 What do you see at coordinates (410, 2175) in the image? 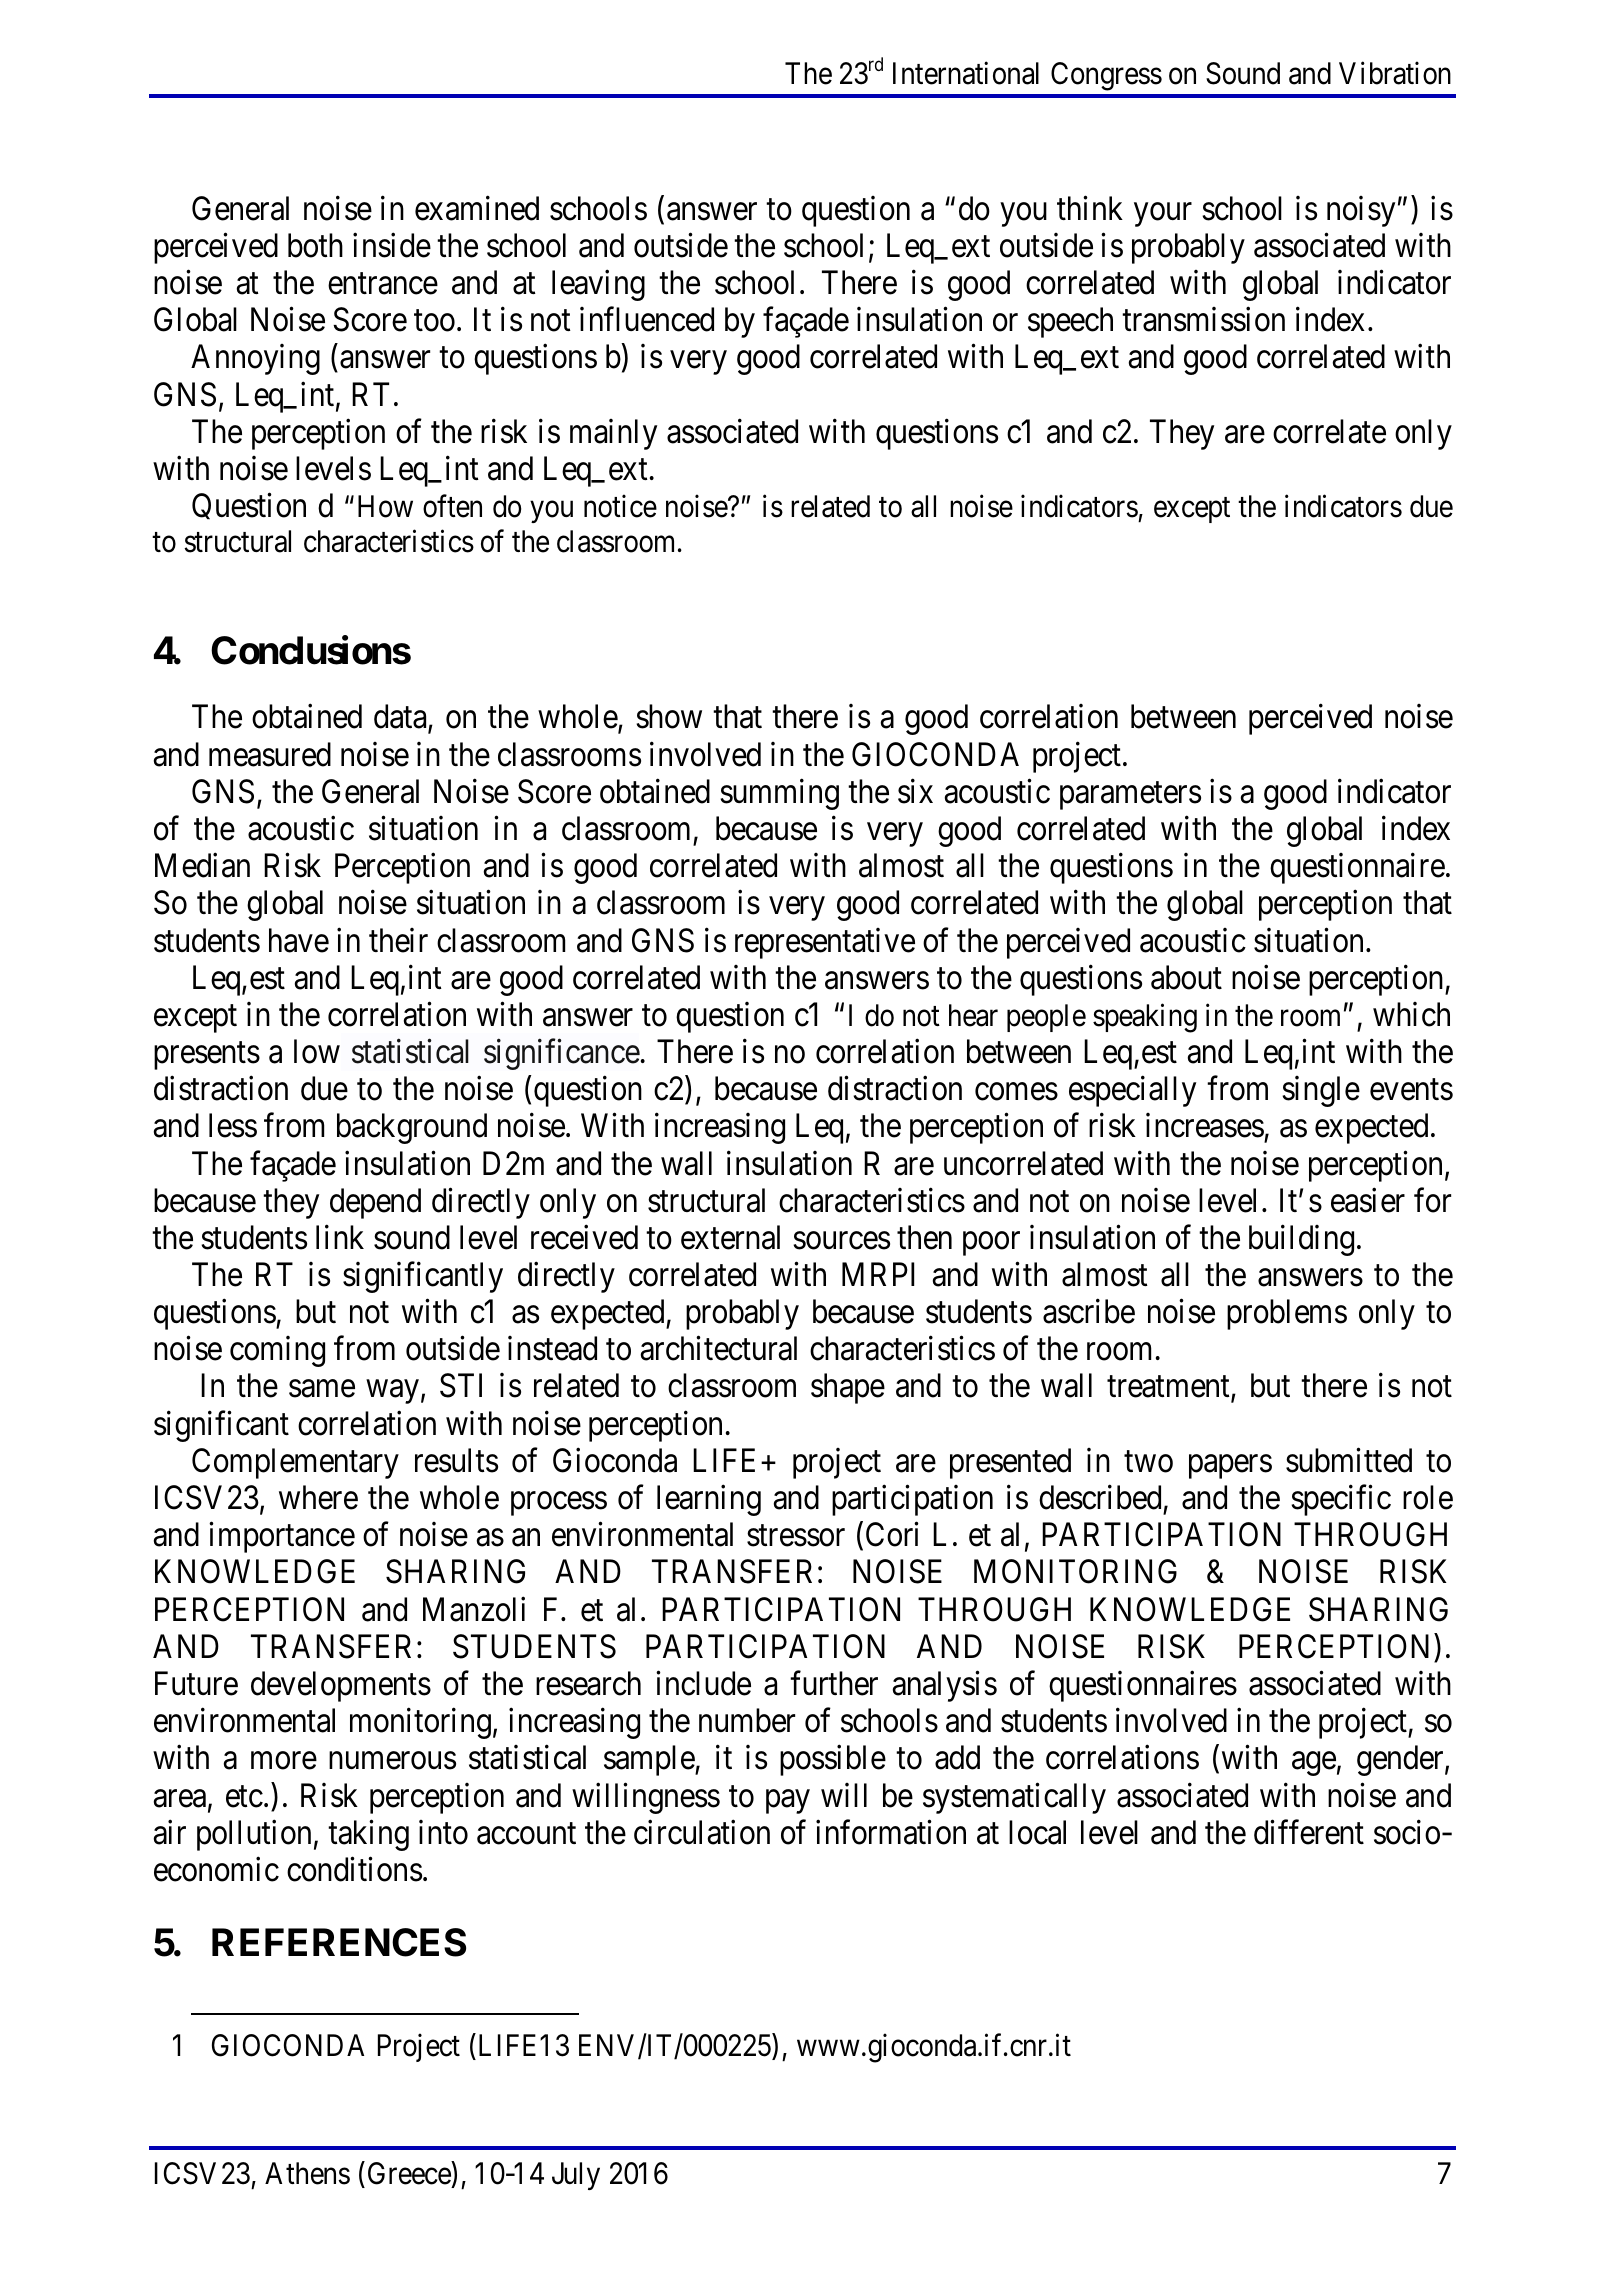
I see `Greece` at bounding box center [410, 2175].
